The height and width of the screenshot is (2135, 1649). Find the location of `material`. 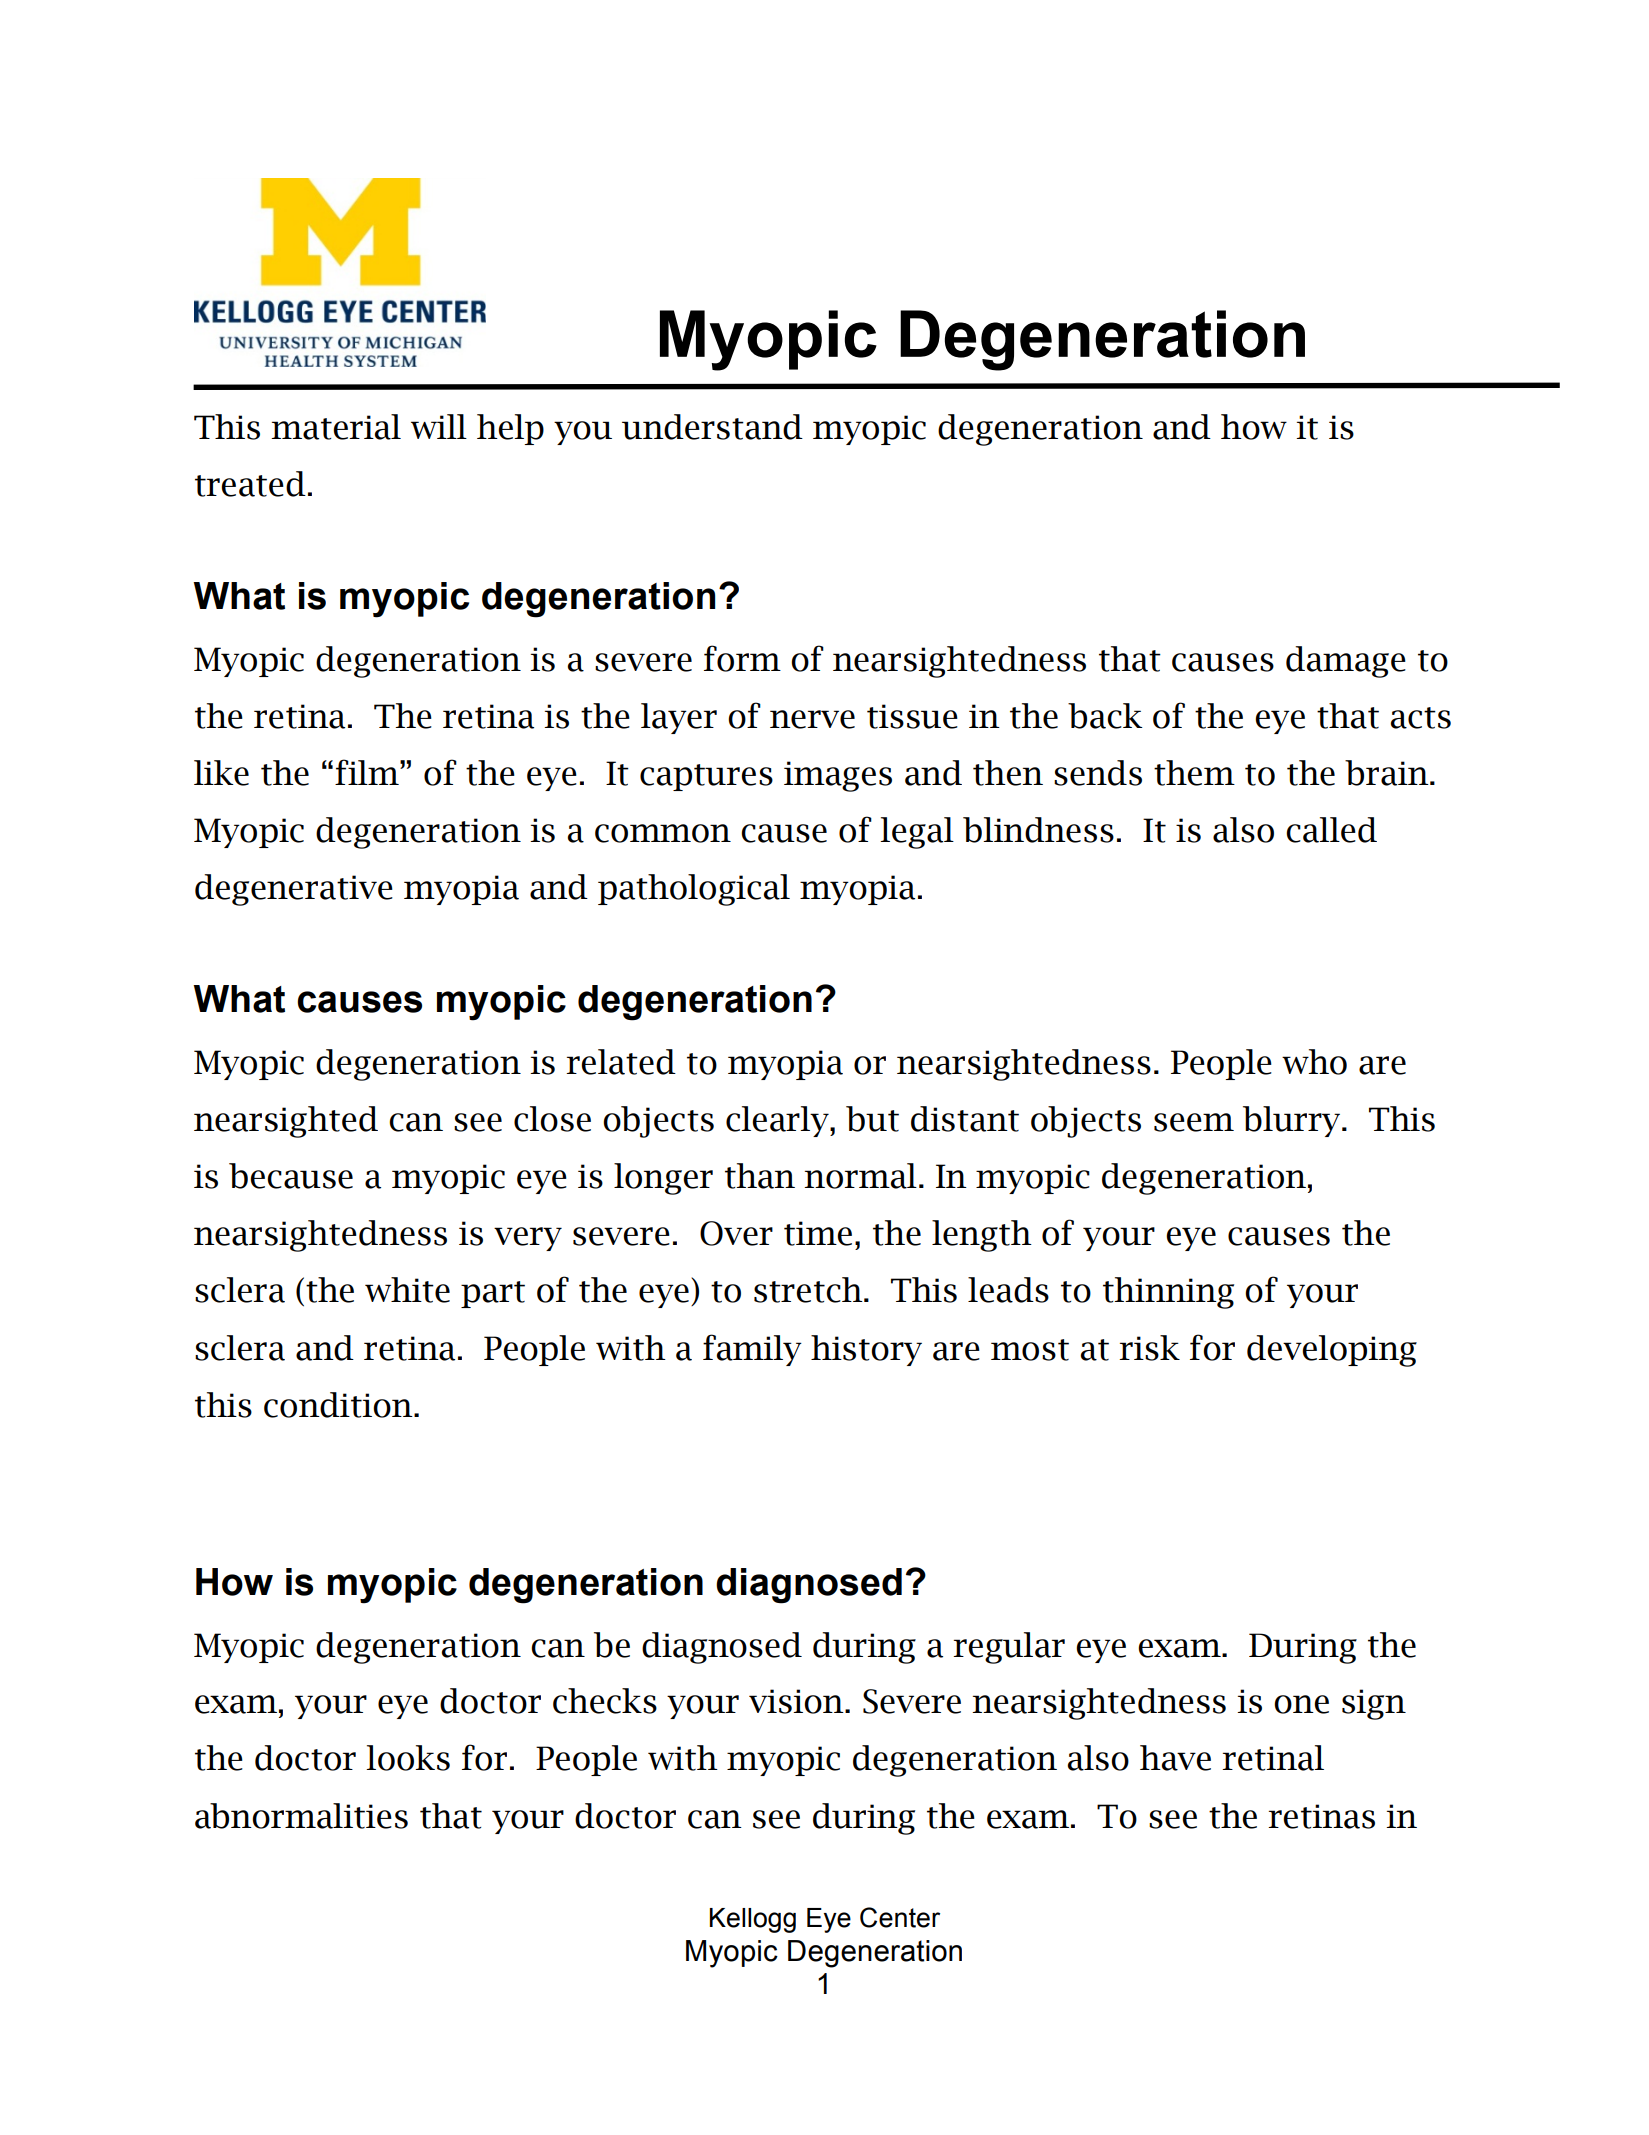

material is located at coordinates (336, 427).
